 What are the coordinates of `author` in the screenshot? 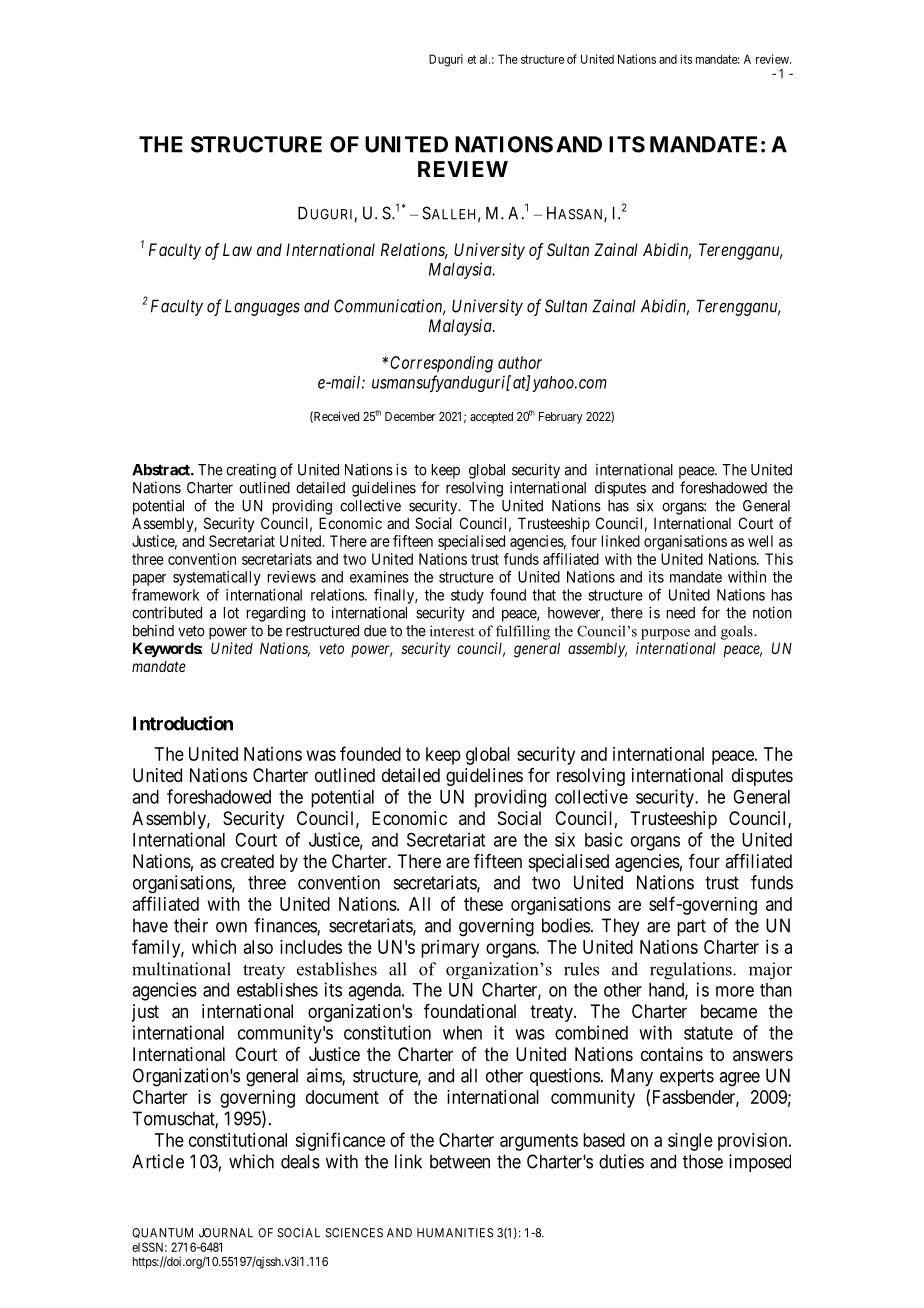 It's located at (520, 362).
